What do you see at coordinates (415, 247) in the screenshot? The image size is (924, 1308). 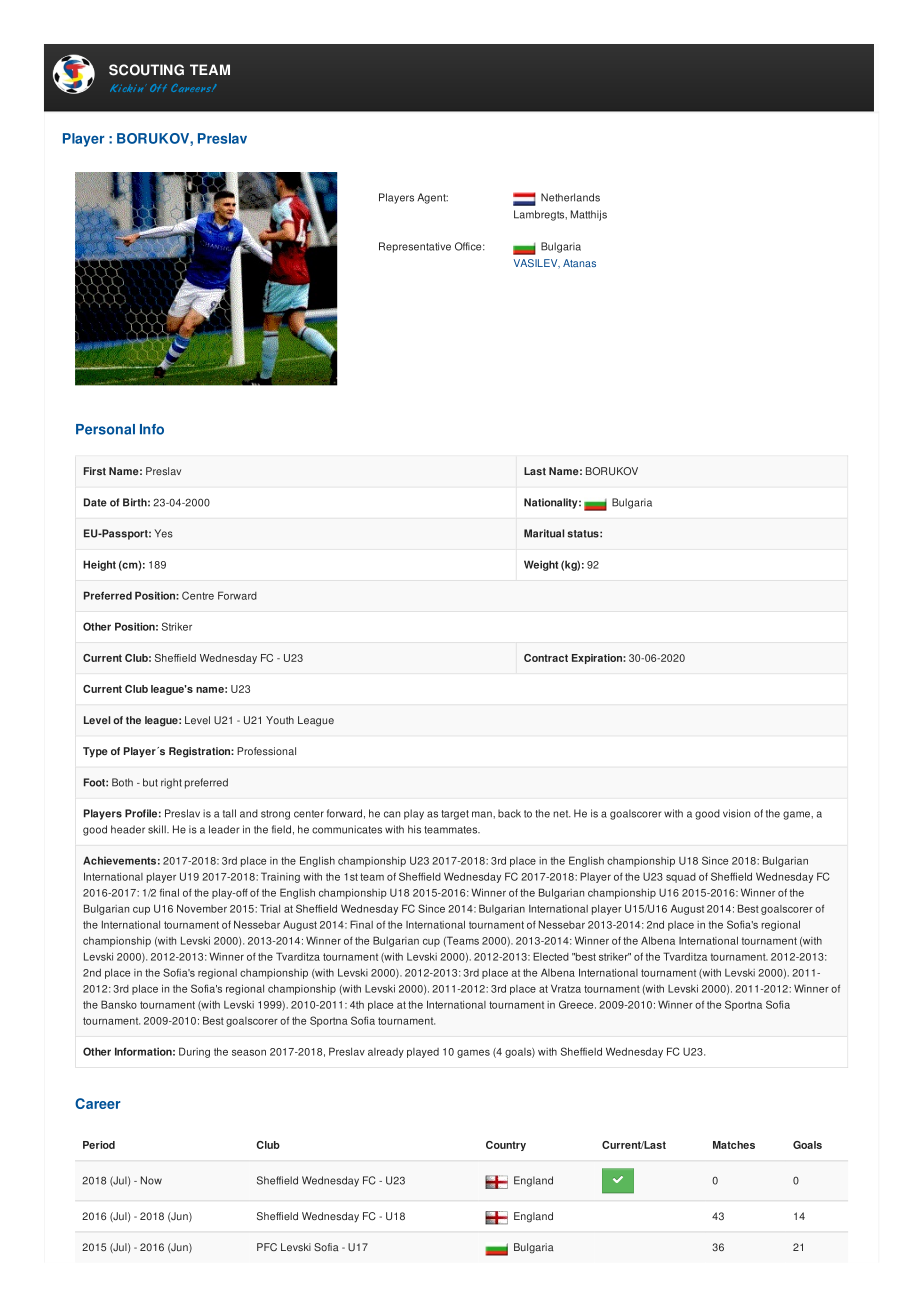 I see `Representative` at bounding box center [415, 247].
